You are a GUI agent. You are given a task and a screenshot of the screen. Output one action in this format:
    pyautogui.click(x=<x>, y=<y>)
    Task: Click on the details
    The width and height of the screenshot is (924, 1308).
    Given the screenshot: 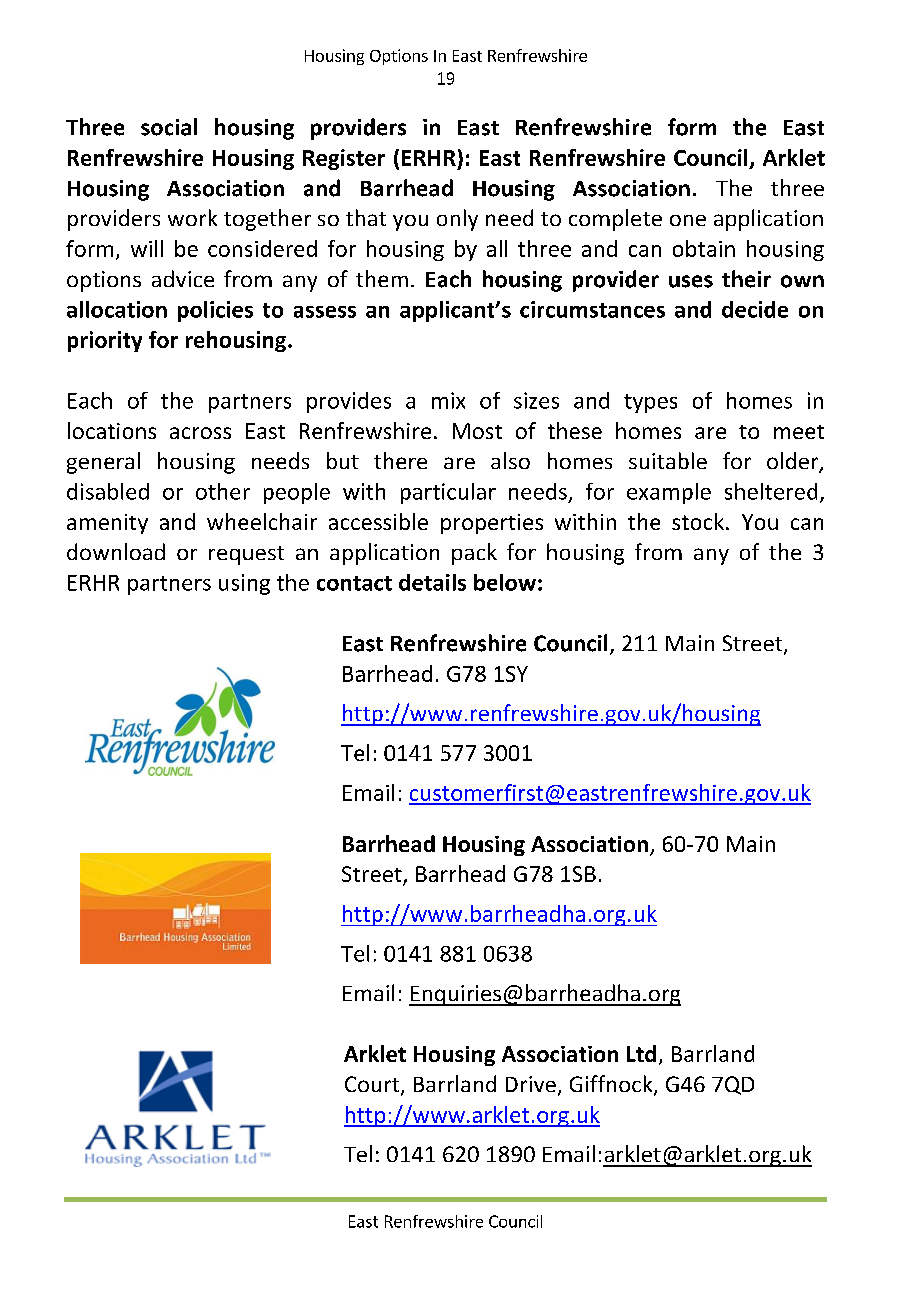 What is the action you would take?
    pyautogui.click(x=432, y=582)
